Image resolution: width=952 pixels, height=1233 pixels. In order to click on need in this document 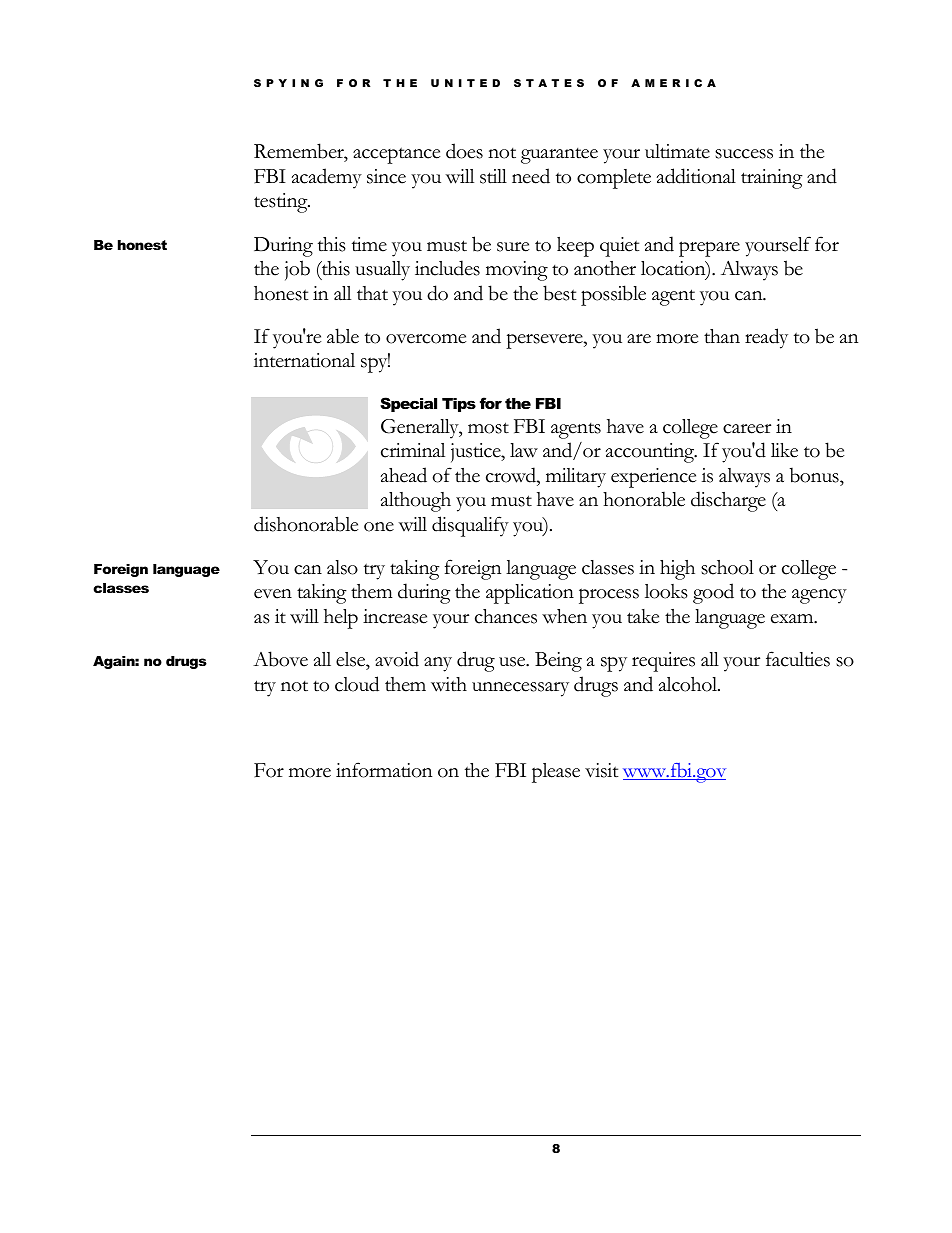, I will do `click(531, 176)`.
